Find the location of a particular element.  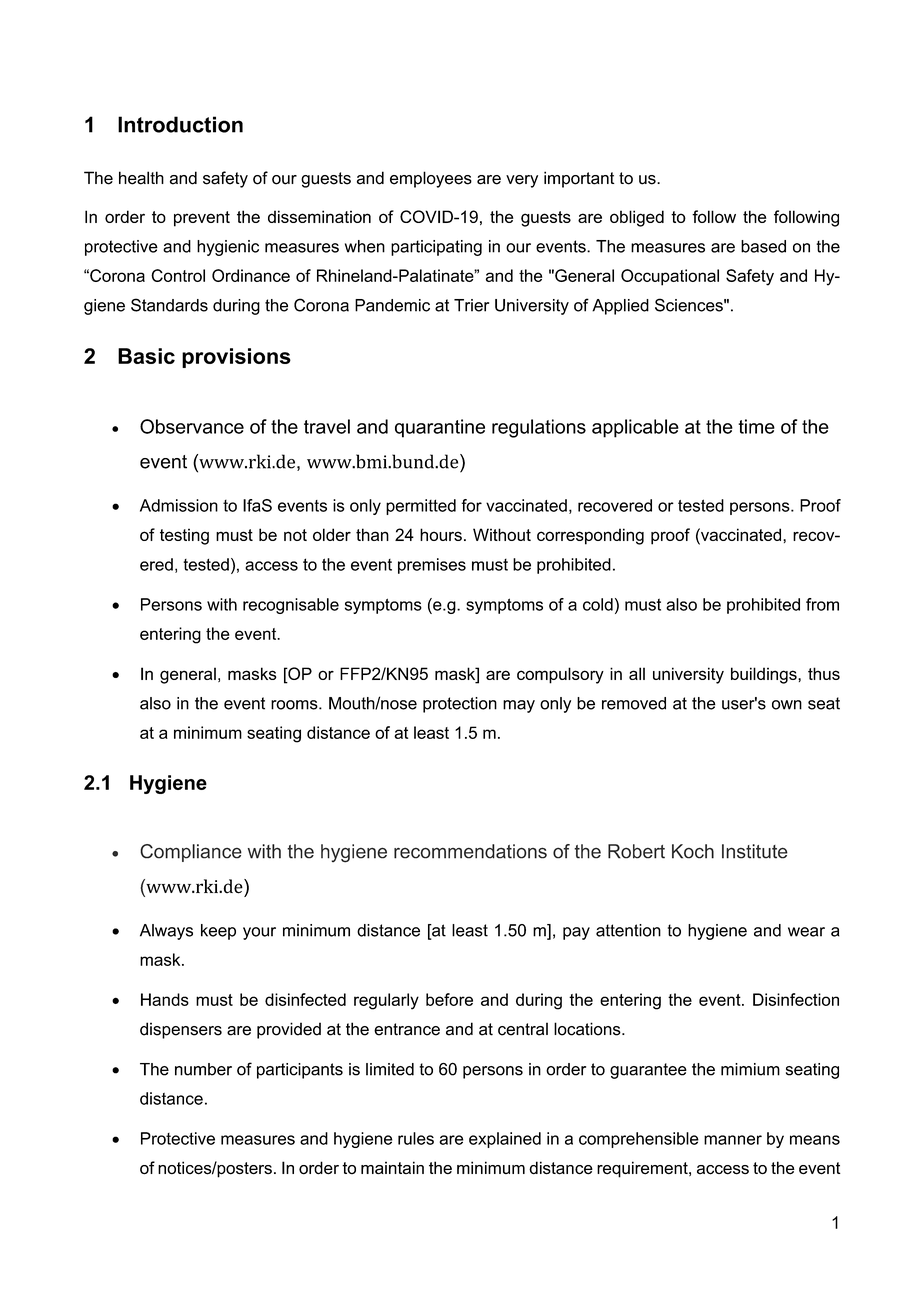

based is located at coordinates (763, 246).
